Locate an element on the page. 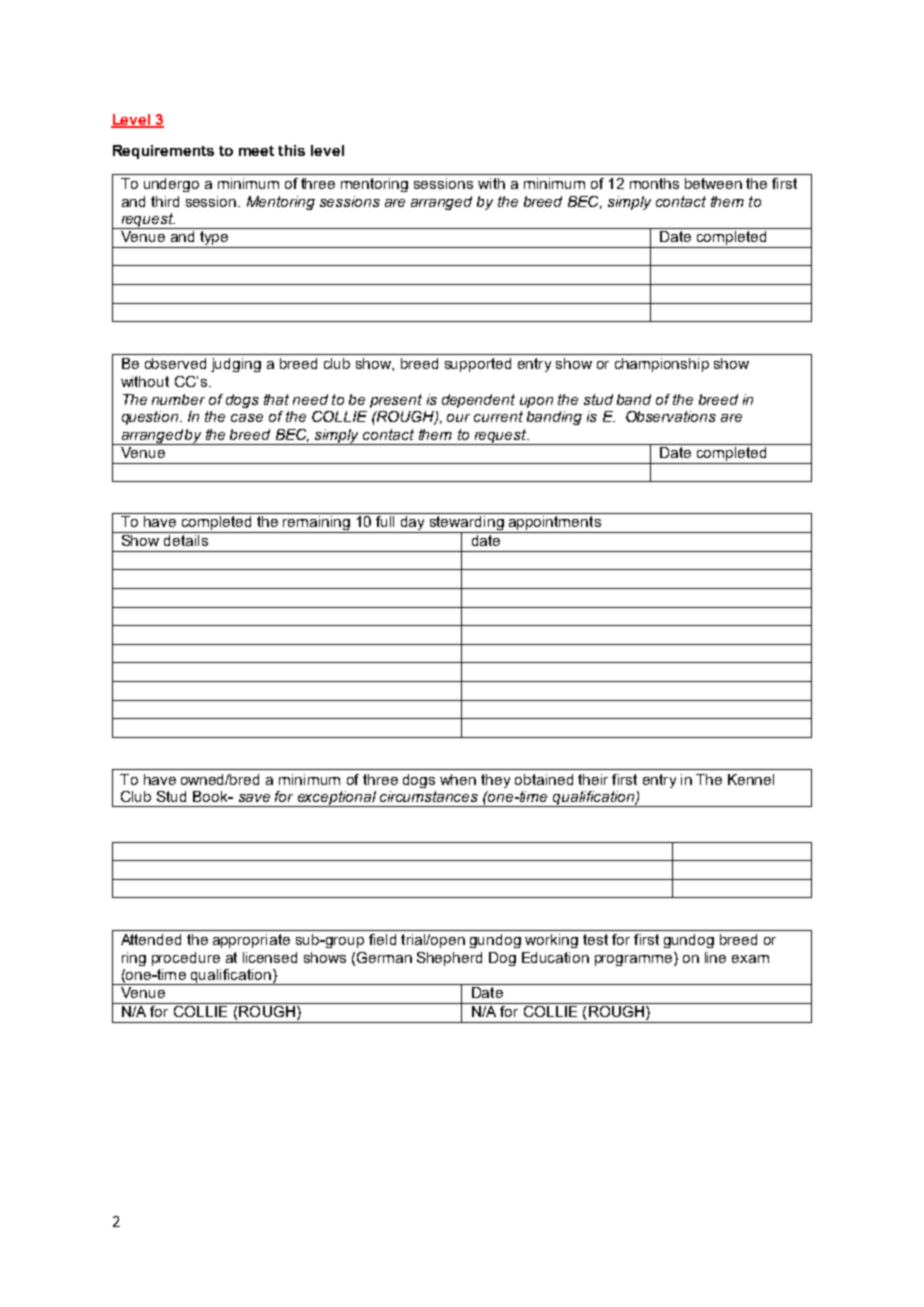 This page has width=924, height=1307. Shepherd is located at coordinates (449, 959).
